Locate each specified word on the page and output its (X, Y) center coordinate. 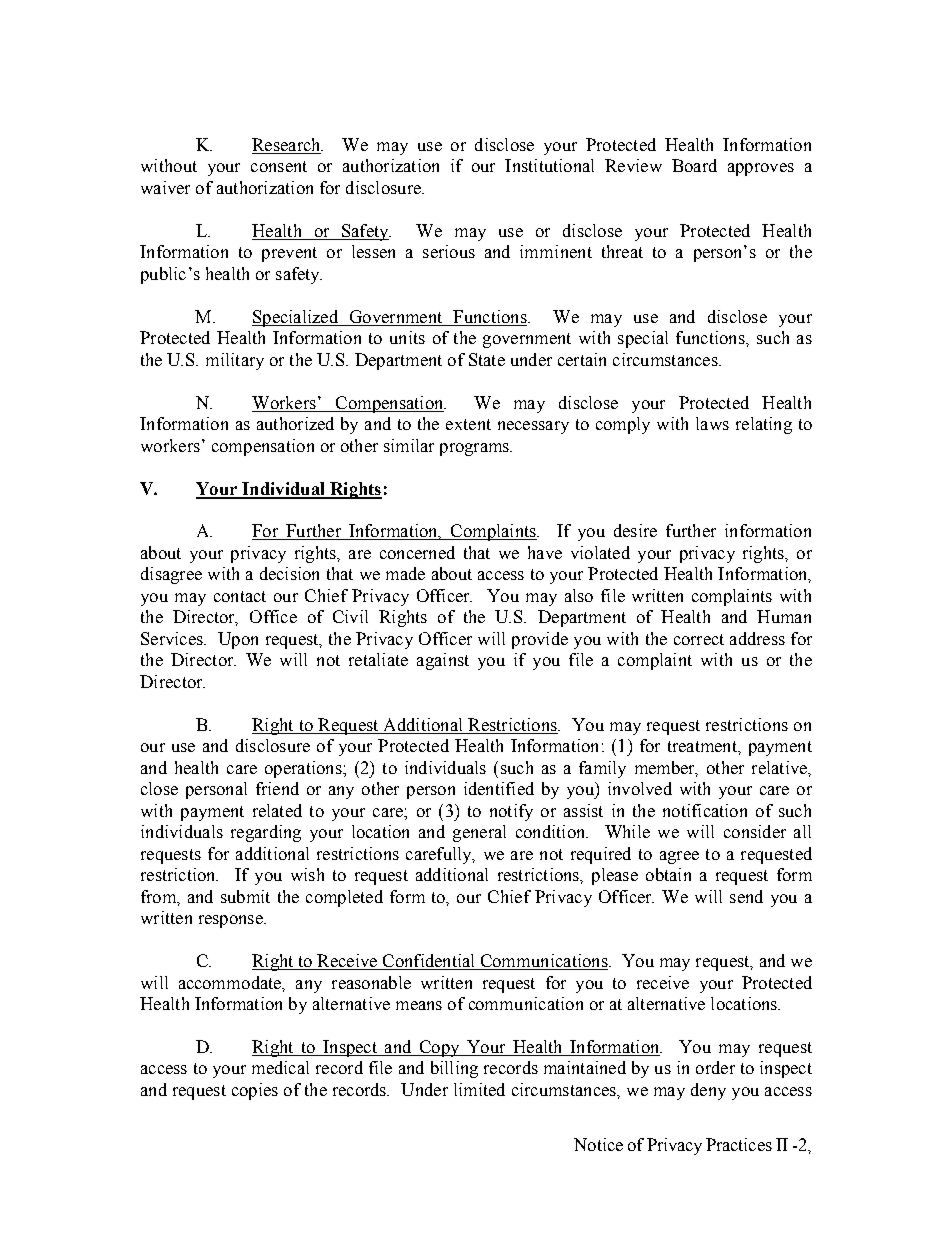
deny (708, 1091)
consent (279, 166)
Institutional (549, 165)
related (277, 810)
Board (694, 165)
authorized (295, 423)
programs (475, 449)
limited (479, 1089)
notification (705, 810)
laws (712, 423)
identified (499, 788)
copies (255, 1091)
